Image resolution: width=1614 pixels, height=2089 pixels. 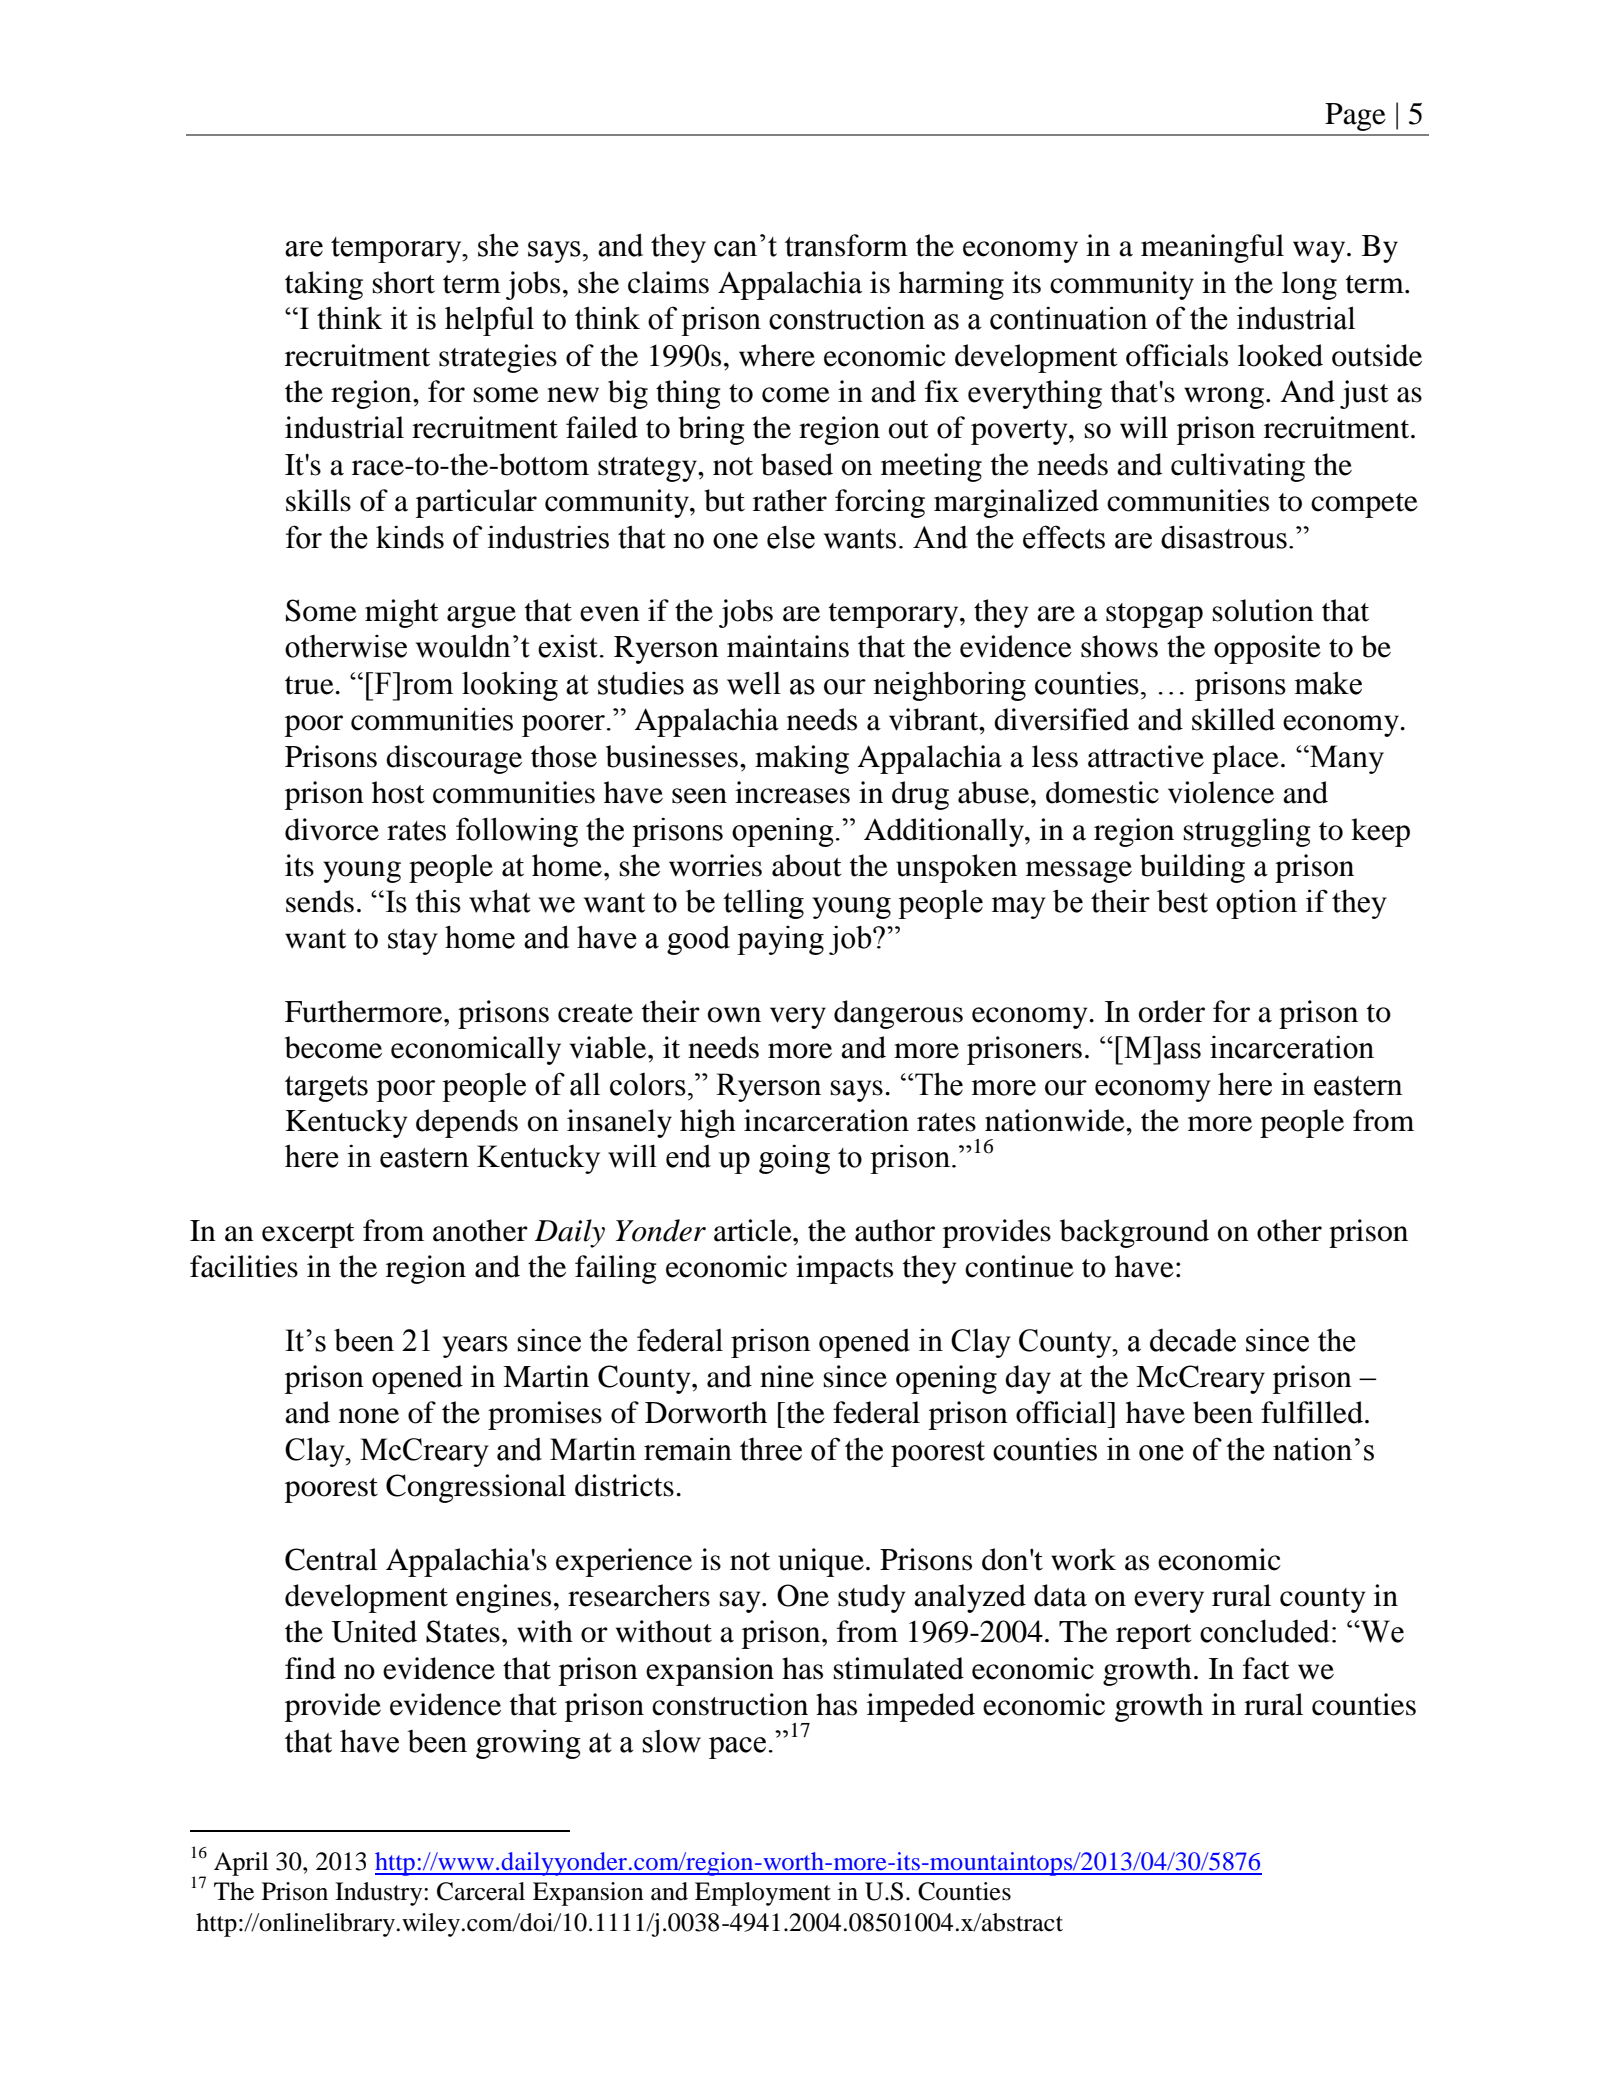 I want to click on Employment, so click(x=763, y=1894).
